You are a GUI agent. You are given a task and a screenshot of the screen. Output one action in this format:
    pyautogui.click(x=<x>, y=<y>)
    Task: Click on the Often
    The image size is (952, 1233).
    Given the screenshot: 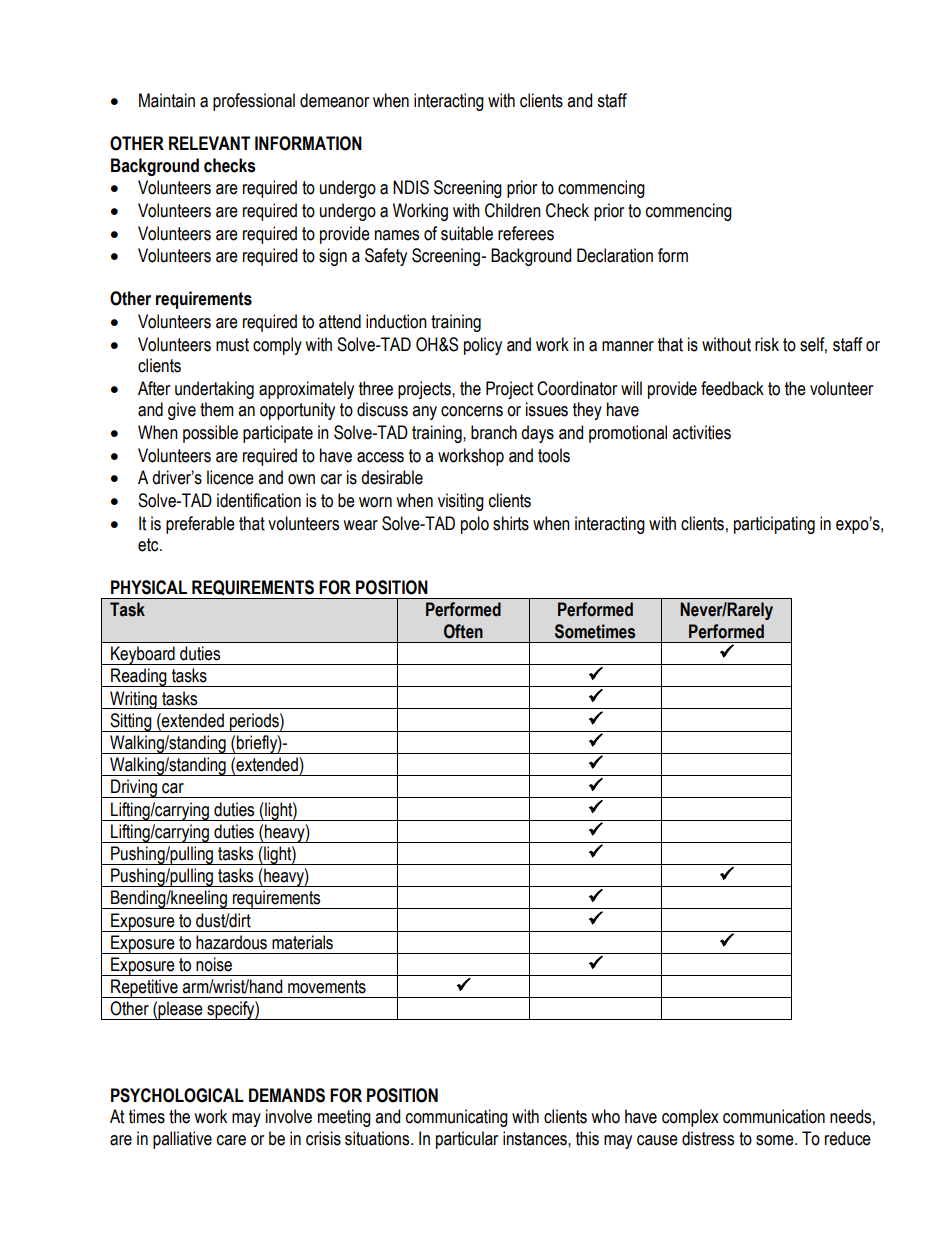 What is the action you would take?
    pyautogui.click(x=463, y=631)
